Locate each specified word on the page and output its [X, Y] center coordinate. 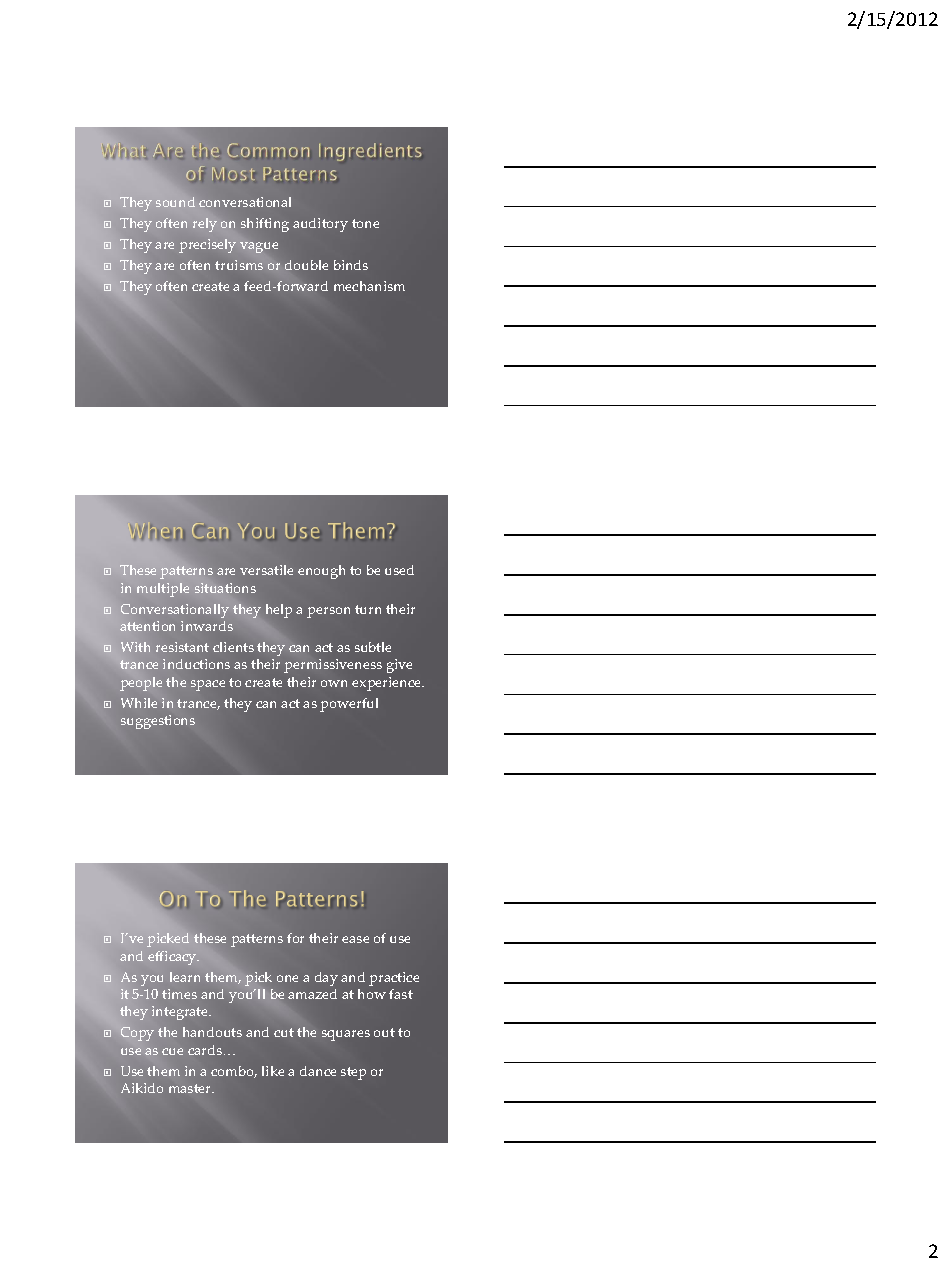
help [279, 611]
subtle [373, 647]
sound [175, 202]
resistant [182, 647]
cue [172, 1051]
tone [365, 223]
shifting [265, 225]
